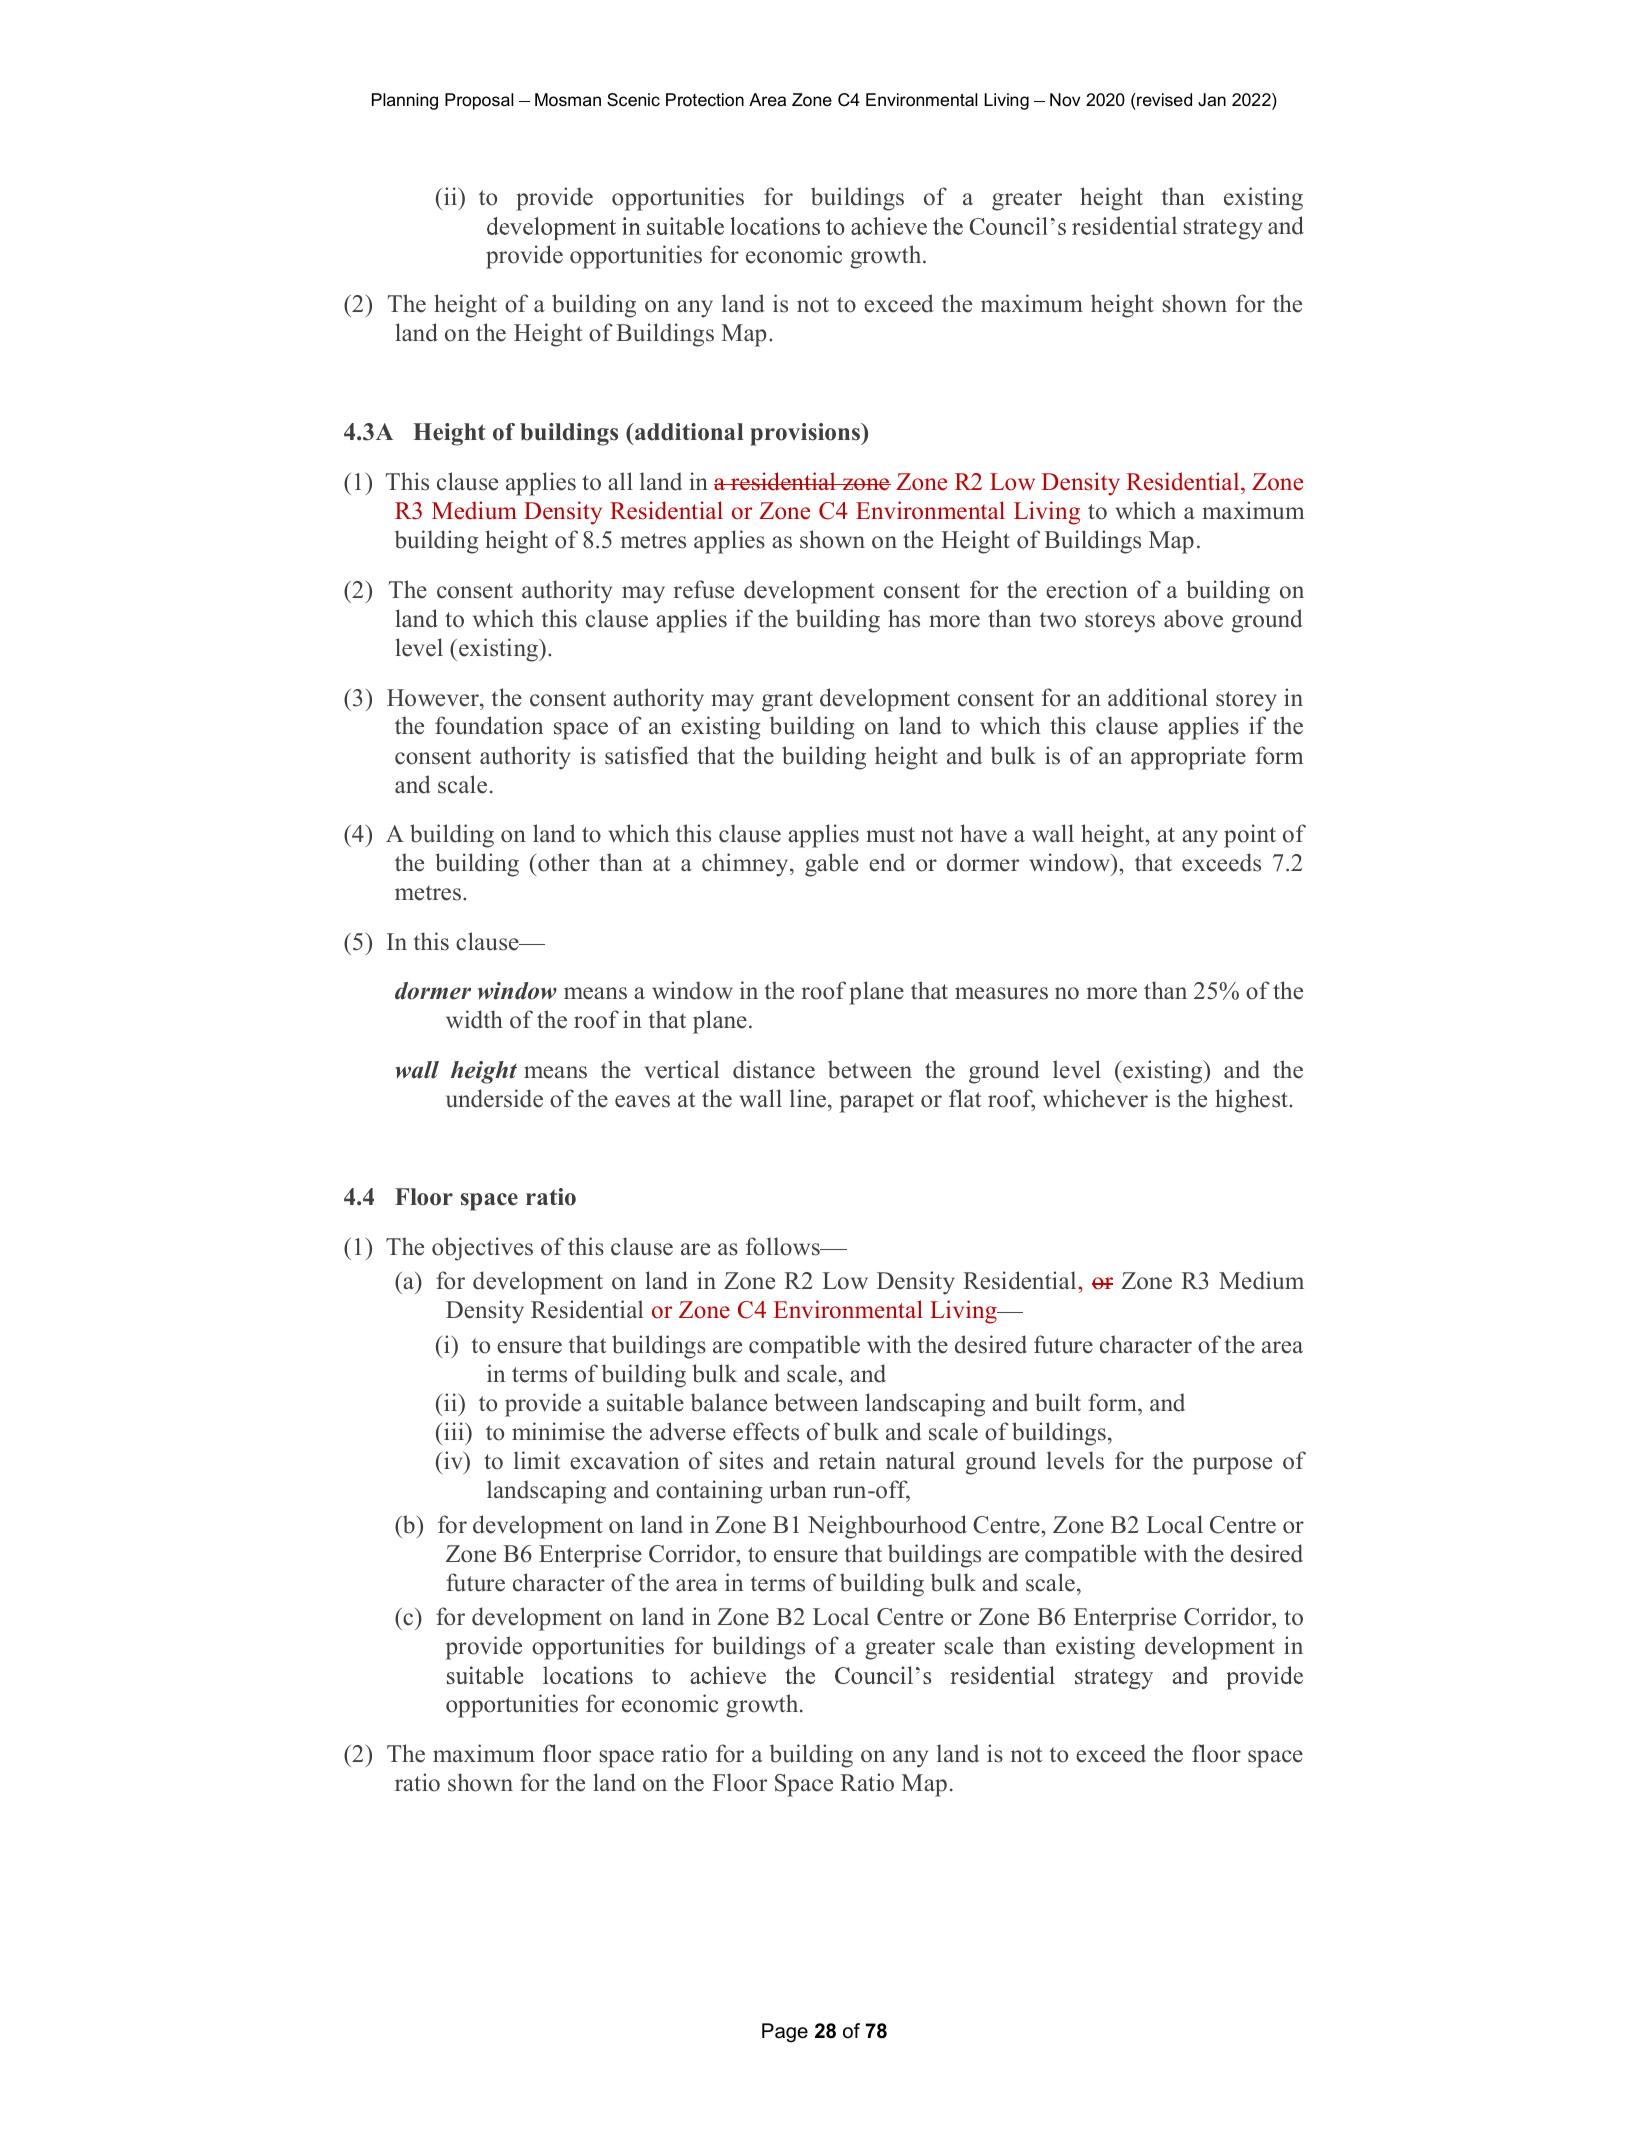 This page has height=2133, width=1648. Describe the element at coordinates (847, 1460) in the page. I see `retain` at that location.
